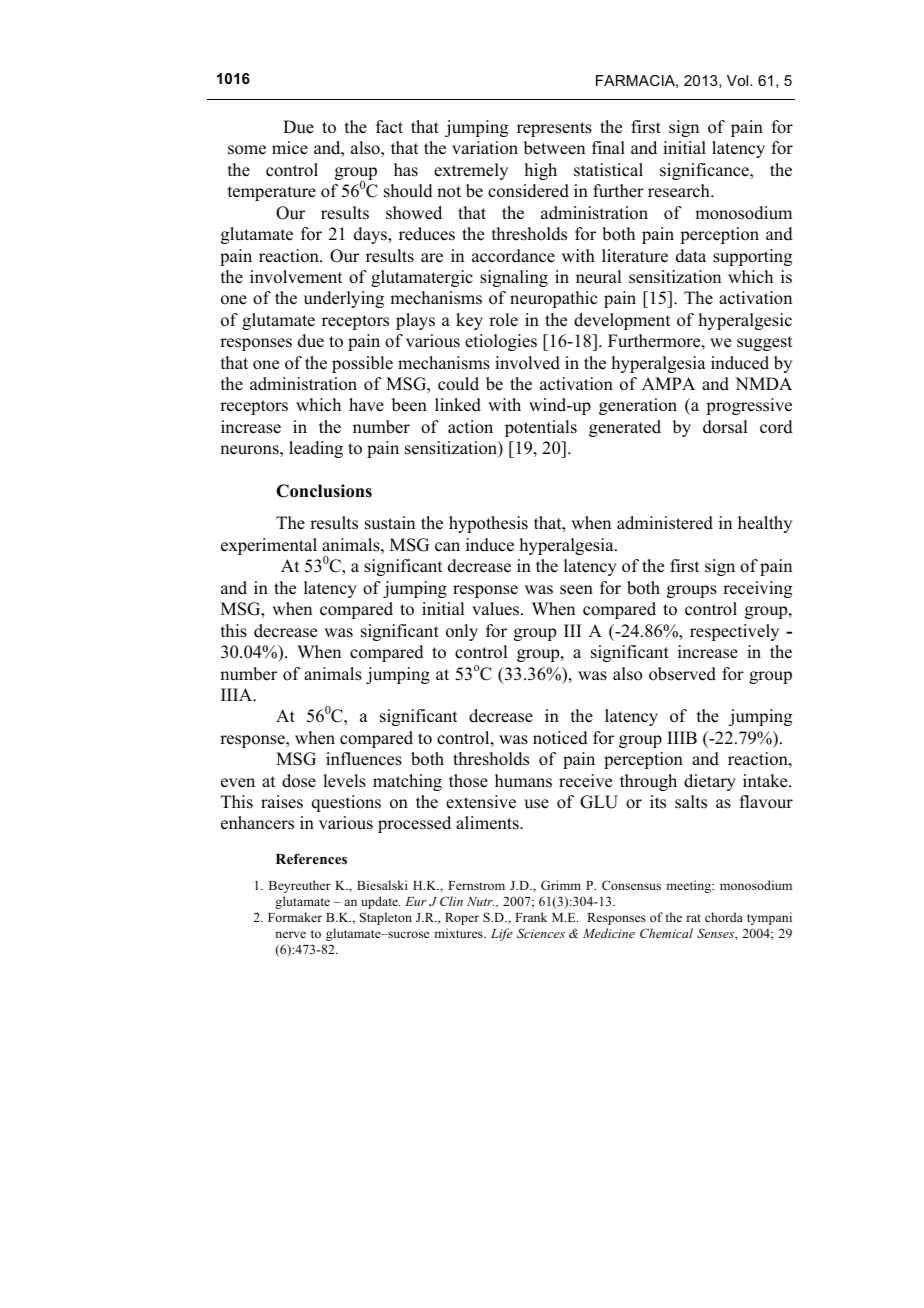 This image has width=924, height=1308. I want to click on mice, so click(290, 148).
